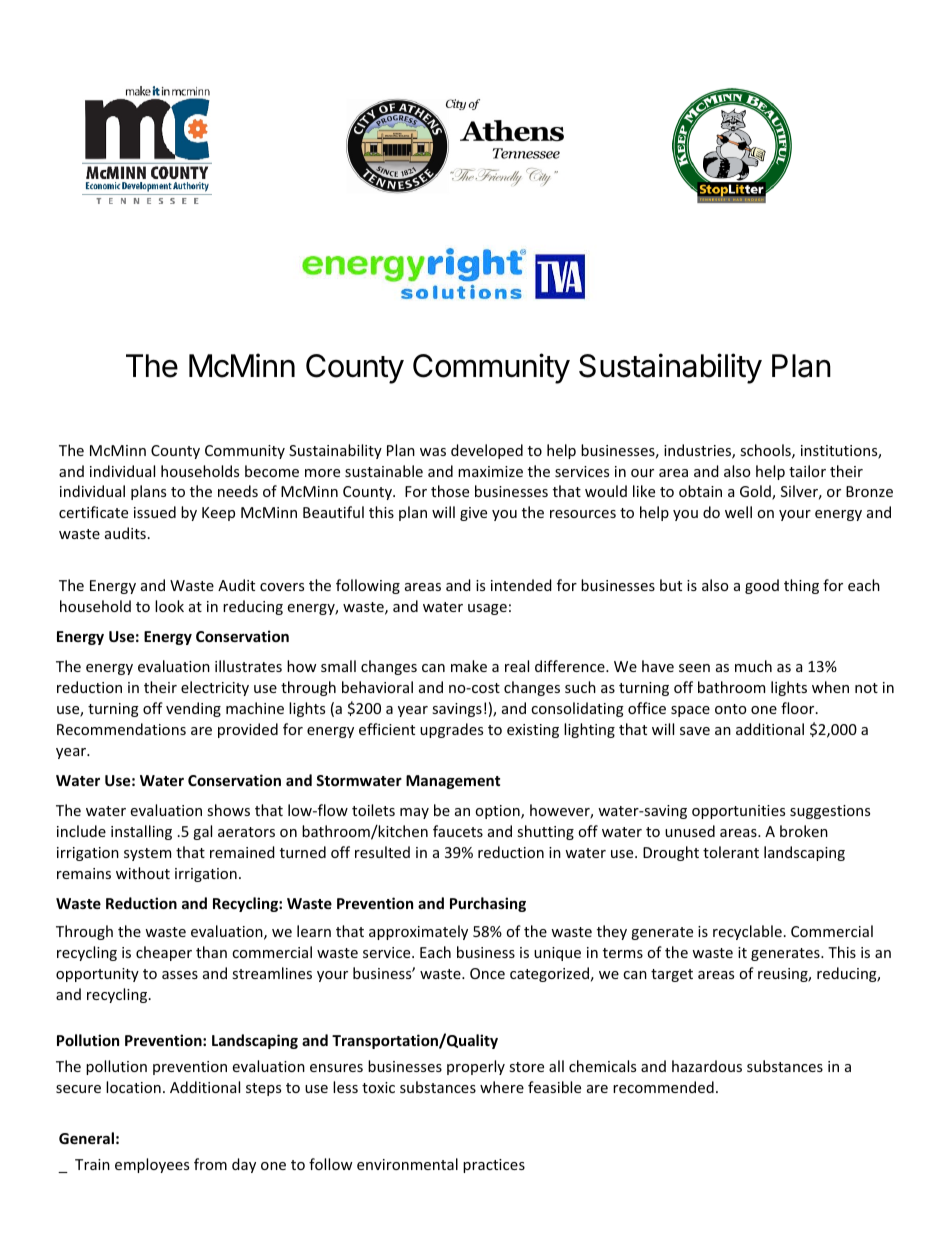 The height and width of the screenshot is (1233, 952). What do you see at coordinates (490, 471) in the screenshot?
I see `maximize` at bounding box center [490, 471].
